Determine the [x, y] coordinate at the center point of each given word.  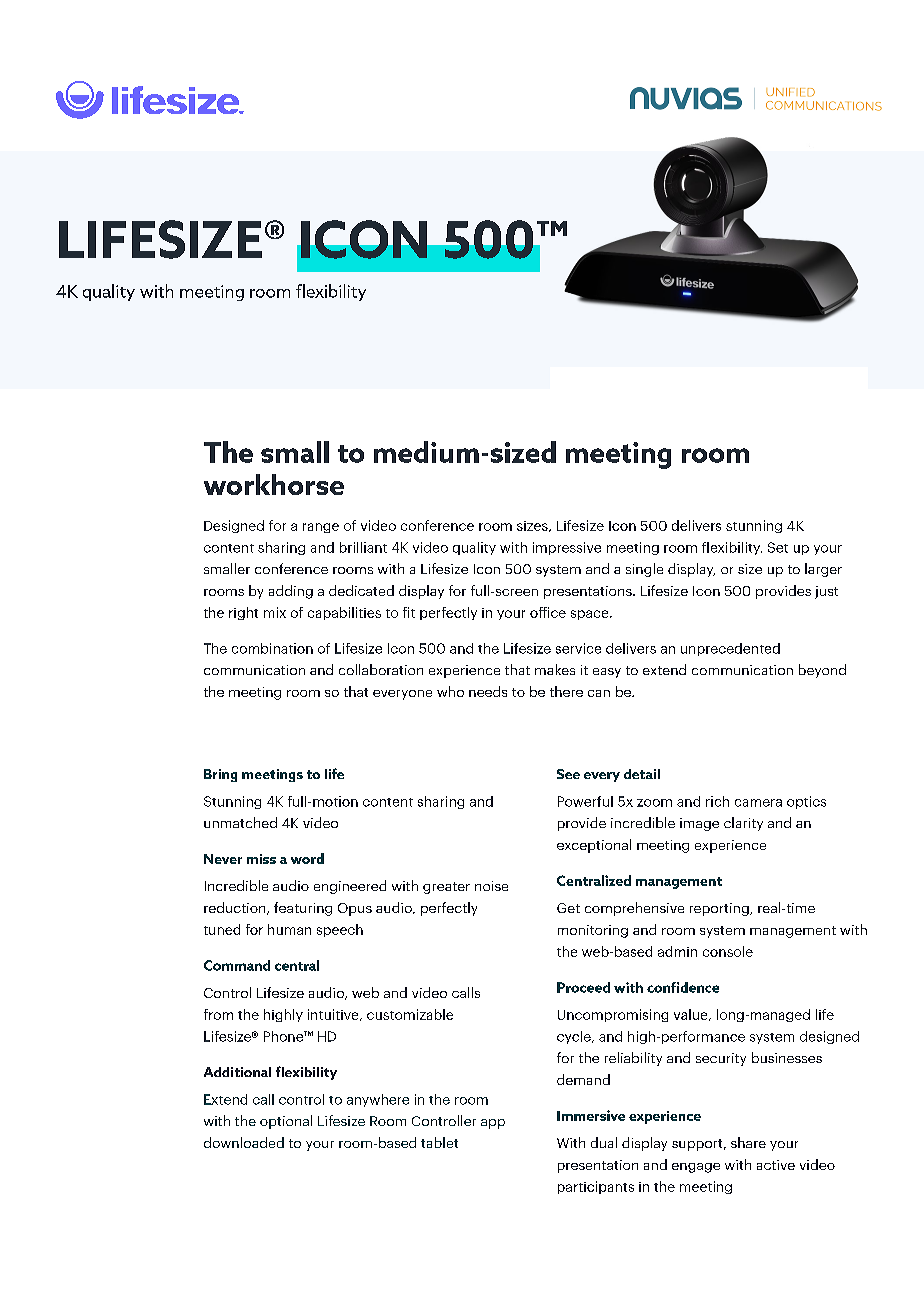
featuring [303, 909]
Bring [220, 775]
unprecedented [730, 649]
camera [758, 803]
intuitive [334, 1015]
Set [778, 547]
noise [491, 886]
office [548, 612]
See [568, 774]
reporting [720, 909]
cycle [575, 1037]
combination [272, 648]
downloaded [244, 1142]
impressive [567, 548]
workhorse [274, 484]
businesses [787, 1057]
